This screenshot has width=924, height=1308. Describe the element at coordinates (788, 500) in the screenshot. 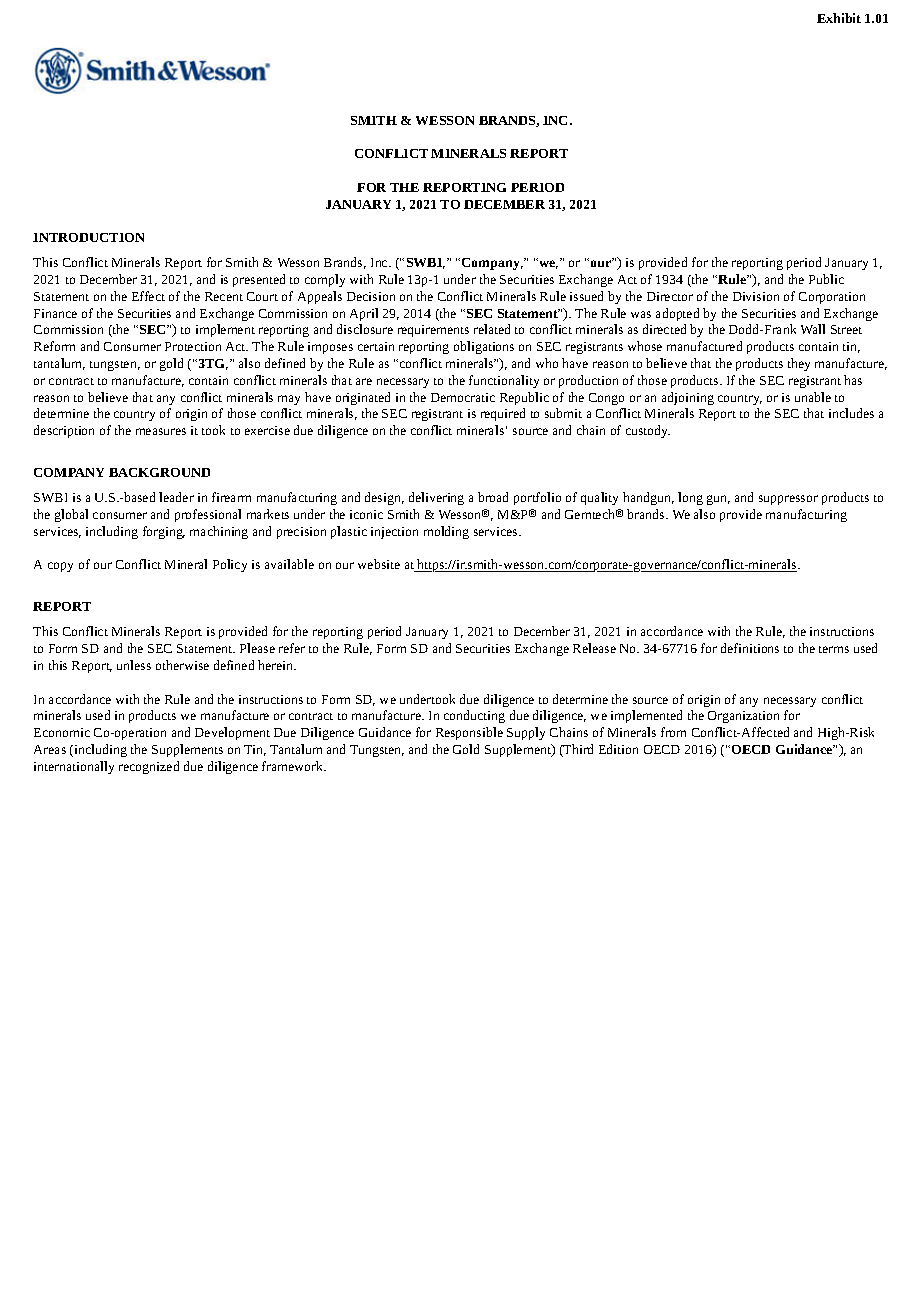

I see `suppressor` at that location.
